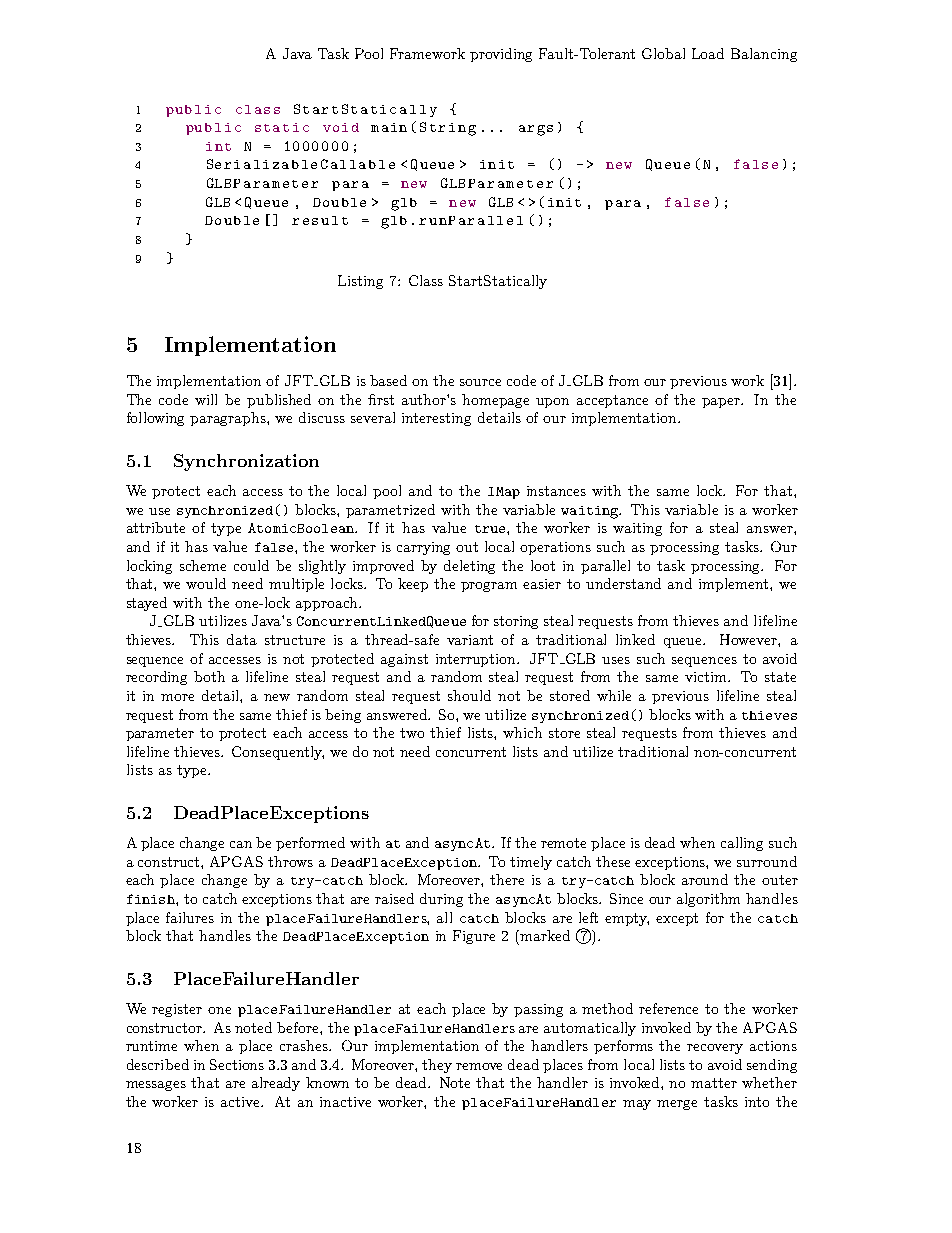  Describe the element at coordinates (237, 1064) in the page. I see `Sections` at that location.
